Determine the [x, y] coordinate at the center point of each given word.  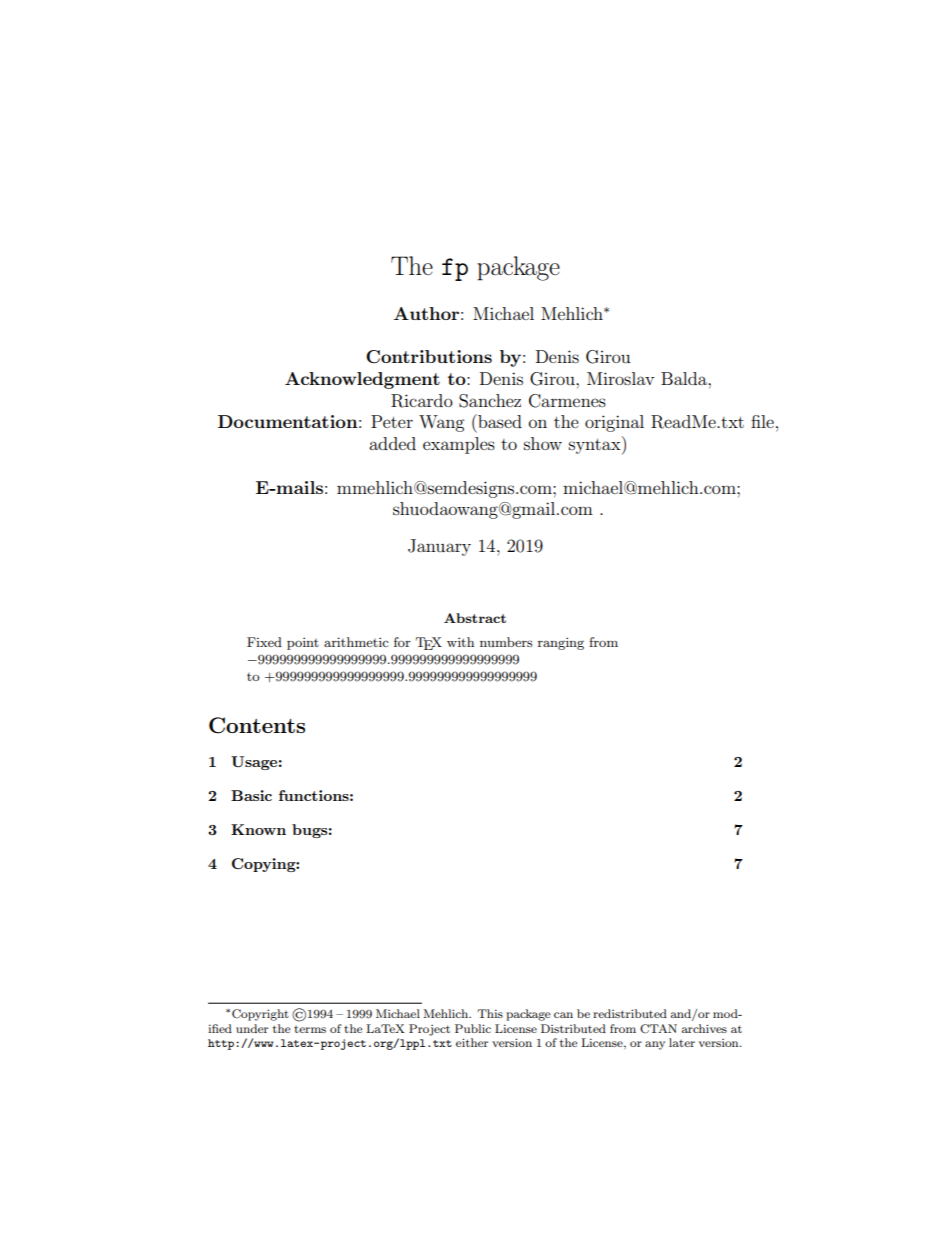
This [490, 1013]
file [762, 421]
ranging [561, 643]
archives [704, 1028]
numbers [506, 642]
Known [258, 829]
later [682, 1042]
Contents [257, 725]
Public [473, 1028]
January [439, 547]
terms [310, 1029]
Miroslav [621, 378]
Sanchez [490, 401]
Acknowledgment [362, 380]
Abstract [475, 618]
